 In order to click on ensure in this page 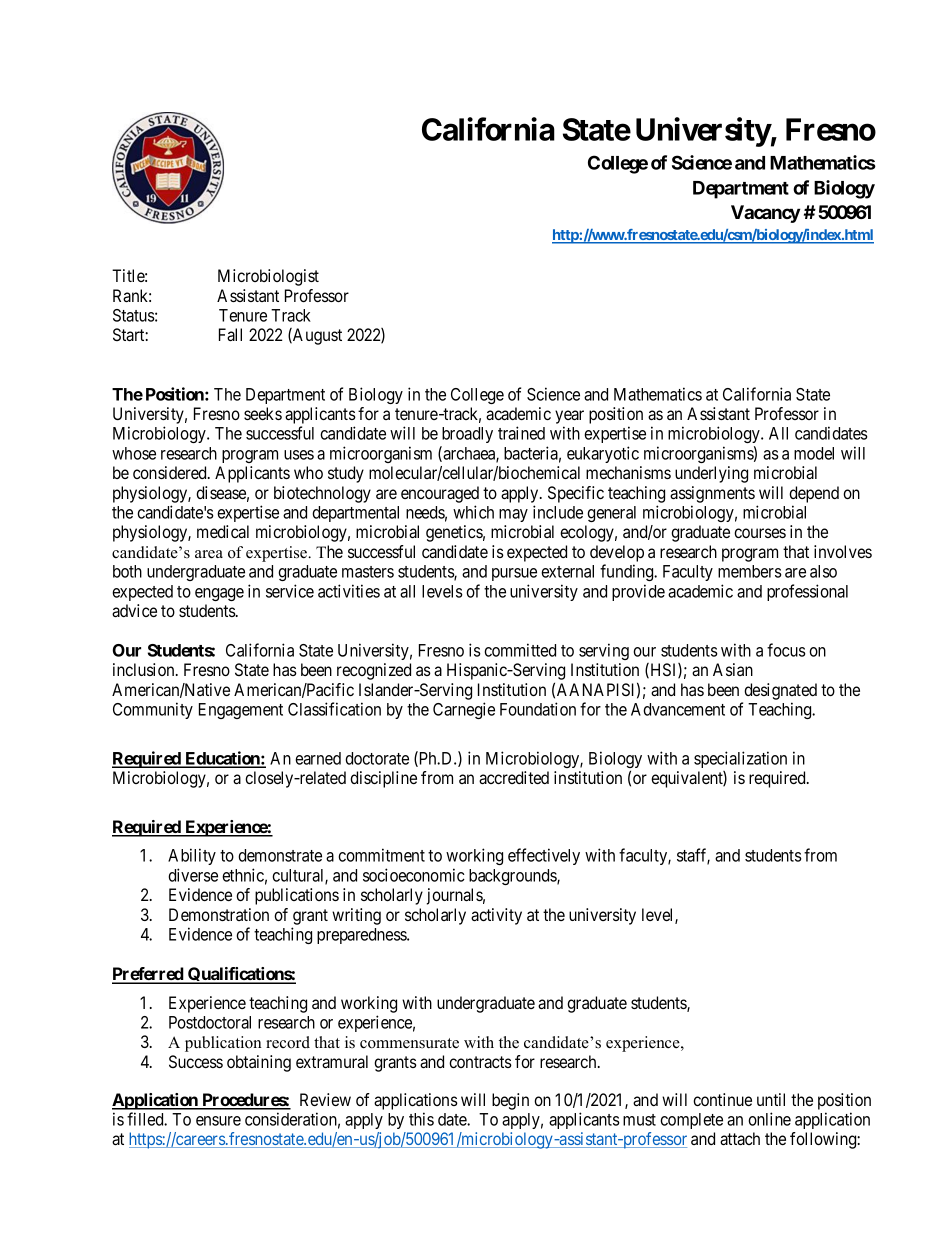, I will do `click(218, 1121)`.
